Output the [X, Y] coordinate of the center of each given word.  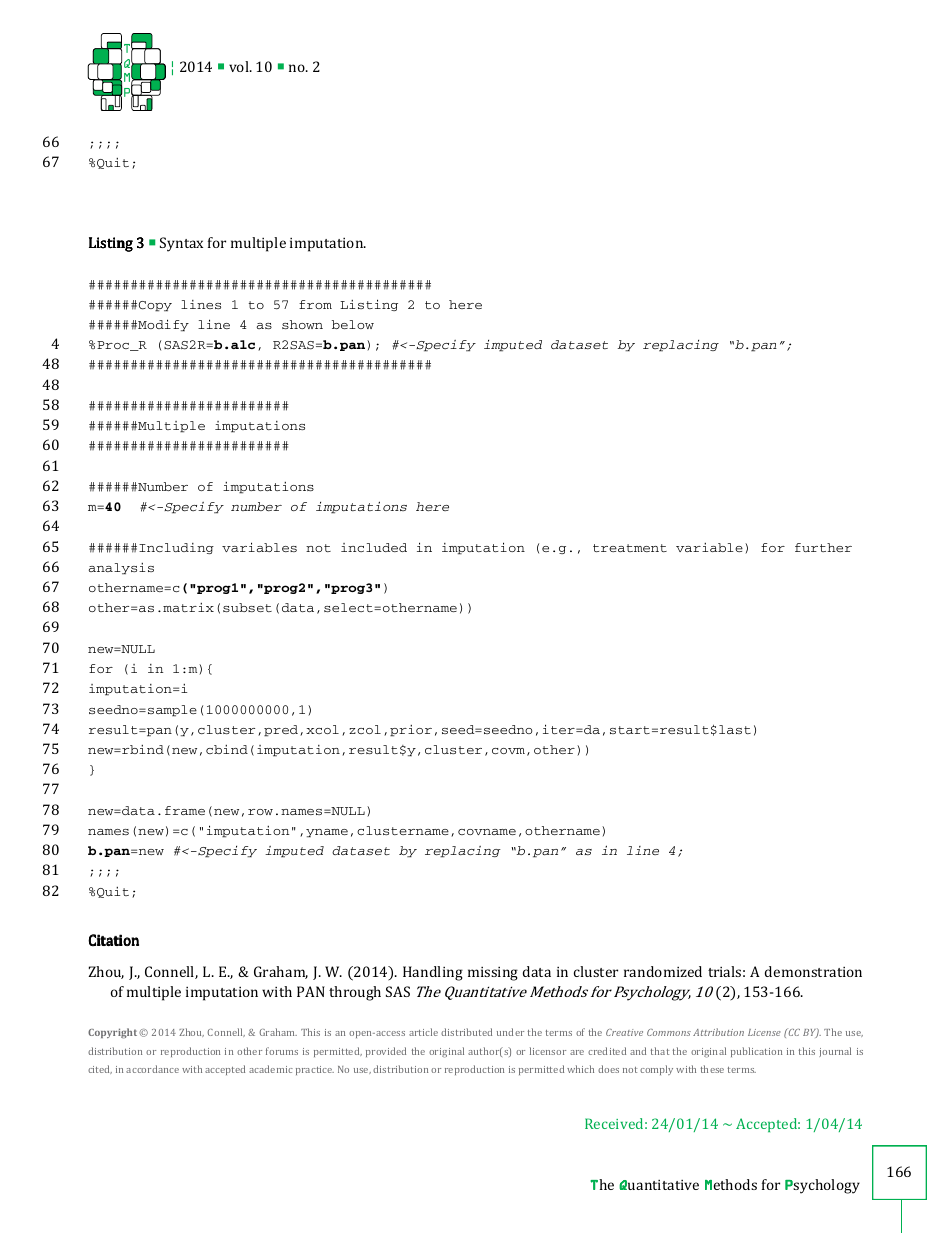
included [374, 547]
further [823, 547]
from [315, 304]
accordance [152, 1069]
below [353, 324]
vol [240, 66]
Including [176, 548]
